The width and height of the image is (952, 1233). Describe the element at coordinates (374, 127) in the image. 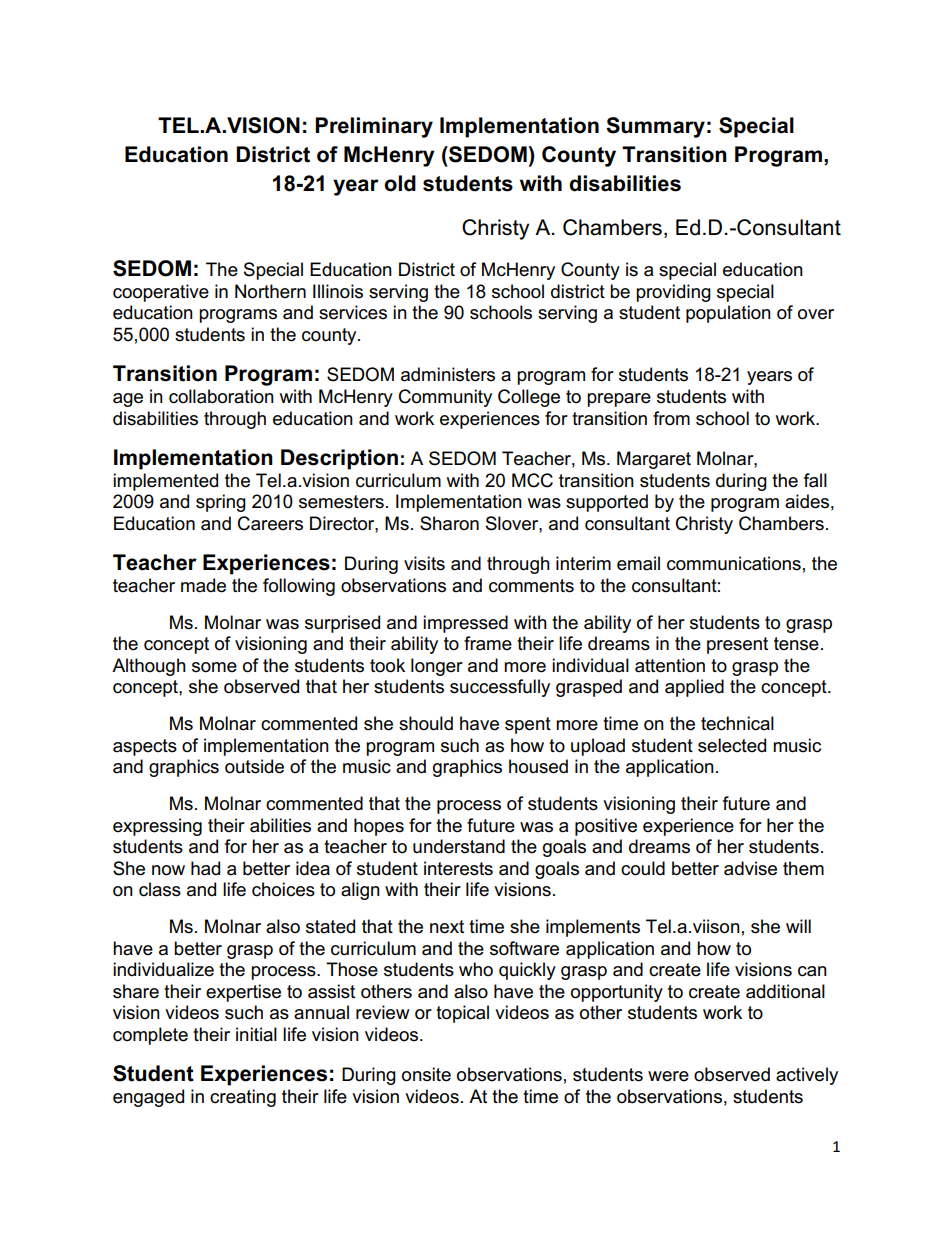

I see `Preliminary` at that location.
